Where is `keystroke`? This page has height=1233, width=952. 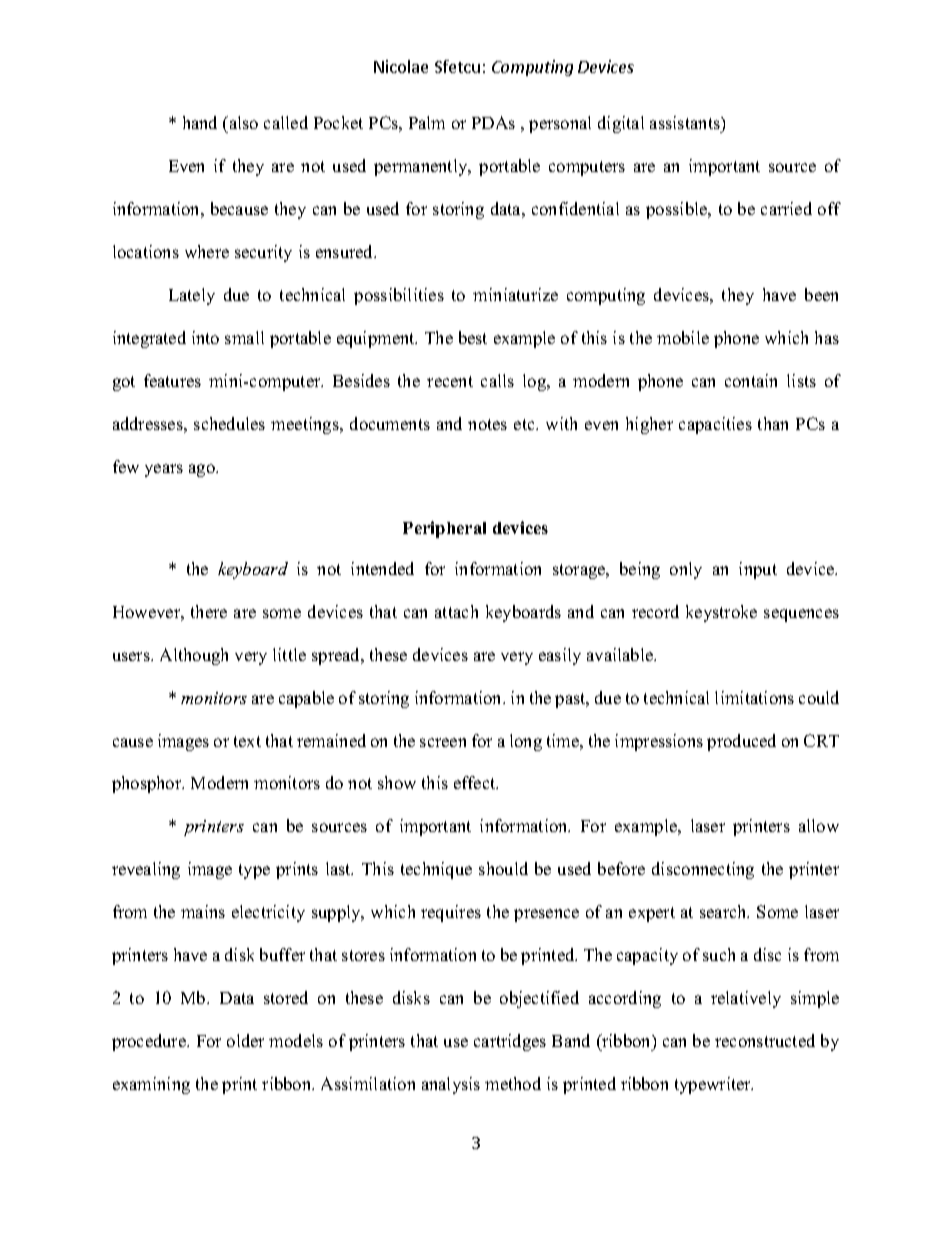
keystroke is located at coordinates (721, 613).
